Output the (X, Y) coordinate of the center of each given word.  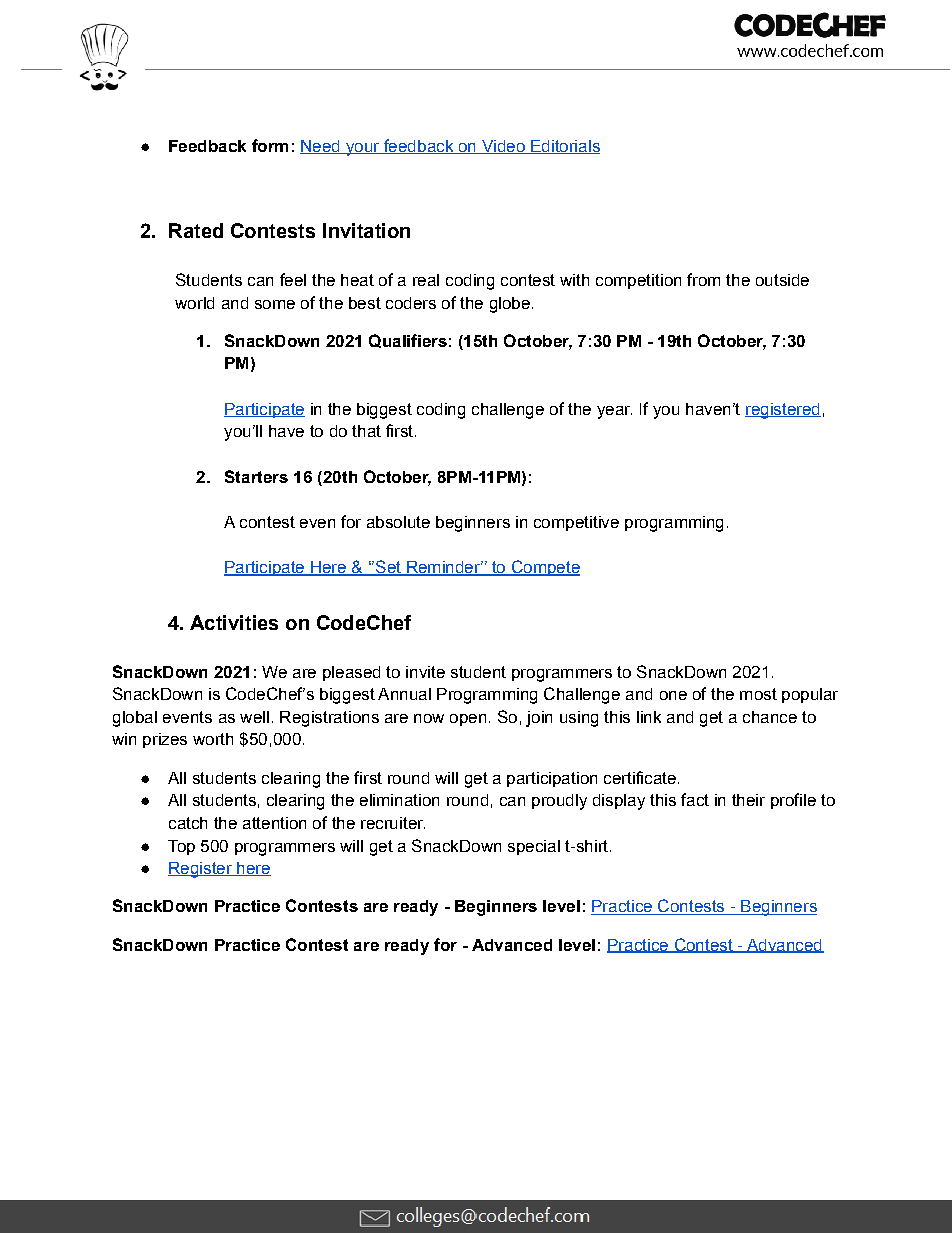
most (758, 694)
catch (188, 823)
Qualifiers (408, 341)
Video (503, 147)
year (614, 412)
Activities (234, 622)
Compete (544, 568)
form (270, 145)
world (194, 303)
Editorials (564, 147)
